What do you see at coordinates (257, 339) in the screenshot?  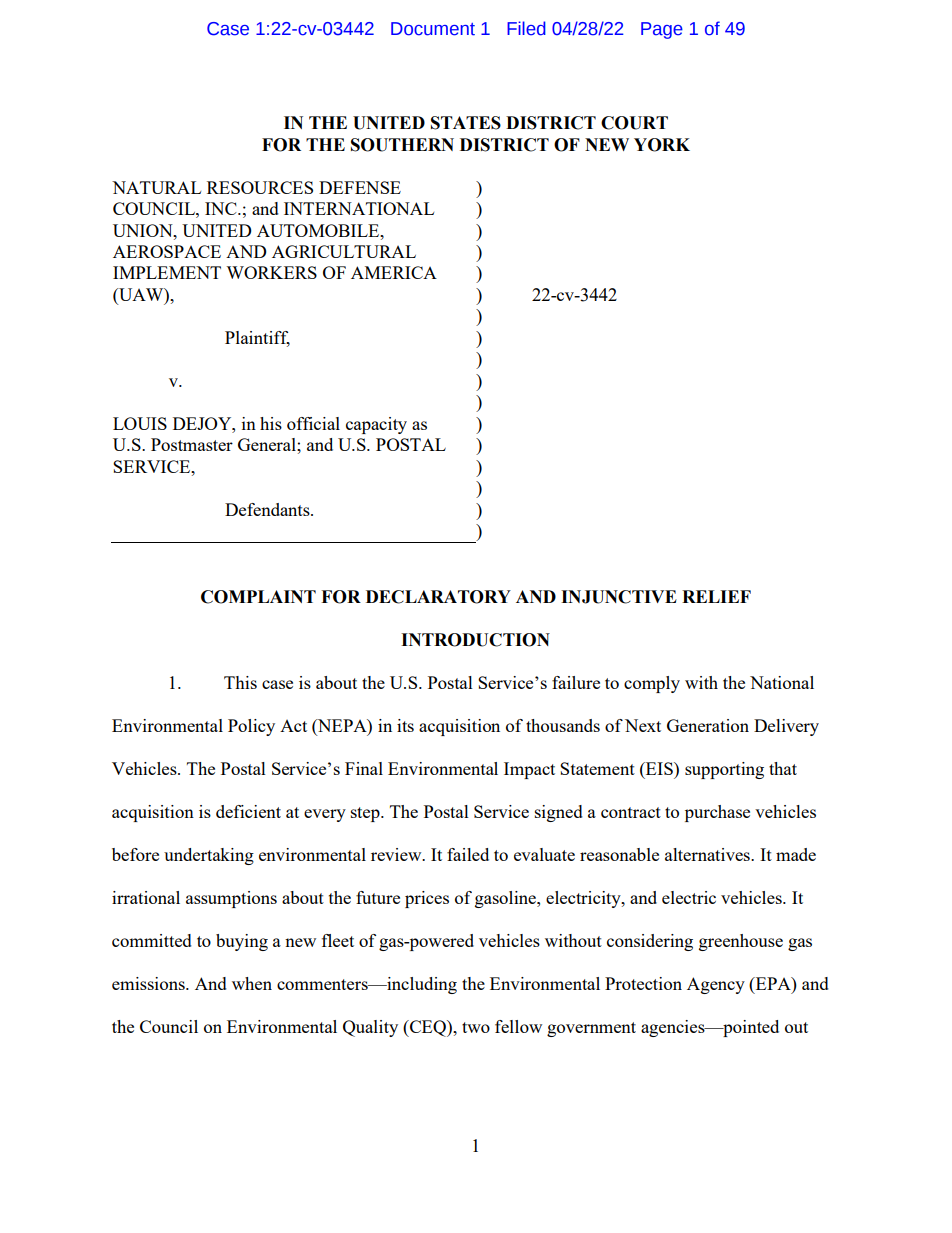 I see `Plaintiff` at bounding box center [257, 339].
